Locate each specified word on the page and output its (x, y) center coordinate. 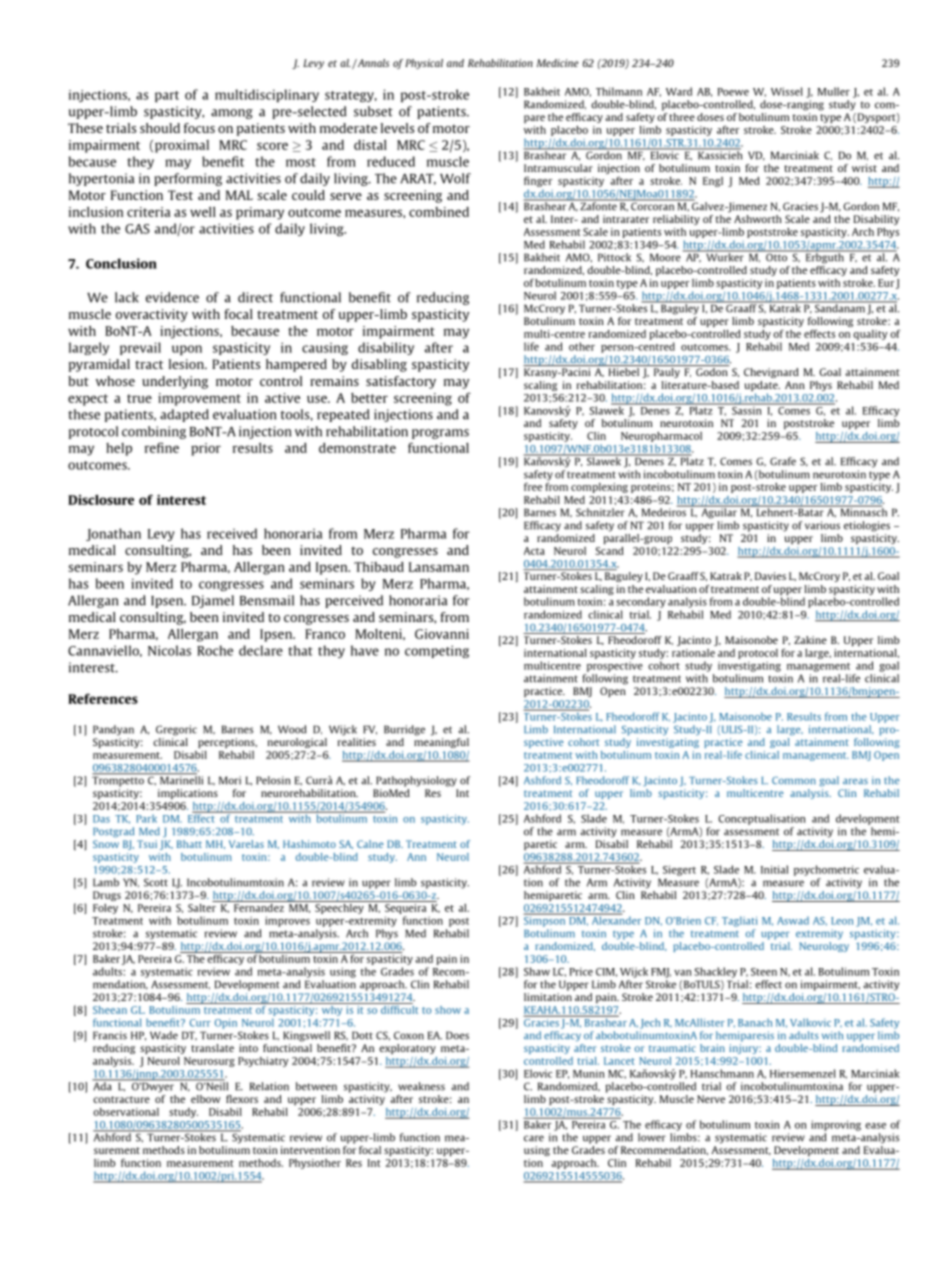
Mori (230, 780)
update (762, 386)
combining (154, 432)
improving (836, 1125)
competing (437, 651)
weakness (421, 1086)
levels (397, 128)
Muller (834, 91)
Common (794, 780)
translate (212, 1048)
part (167, 96)
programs (440, 434)
